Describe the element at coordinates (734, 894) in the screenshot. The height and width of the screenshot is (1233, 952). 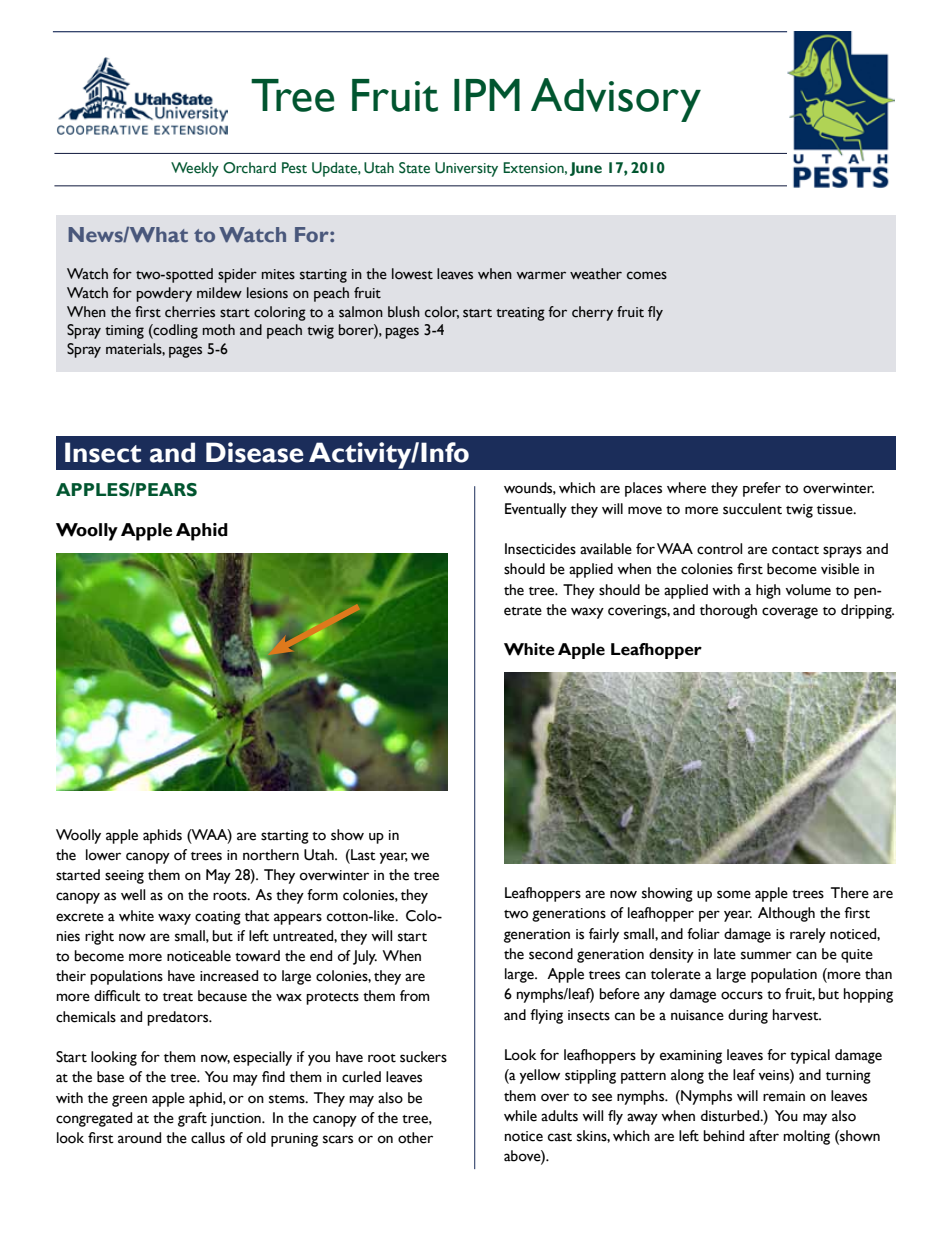
I see `some` at that location.
